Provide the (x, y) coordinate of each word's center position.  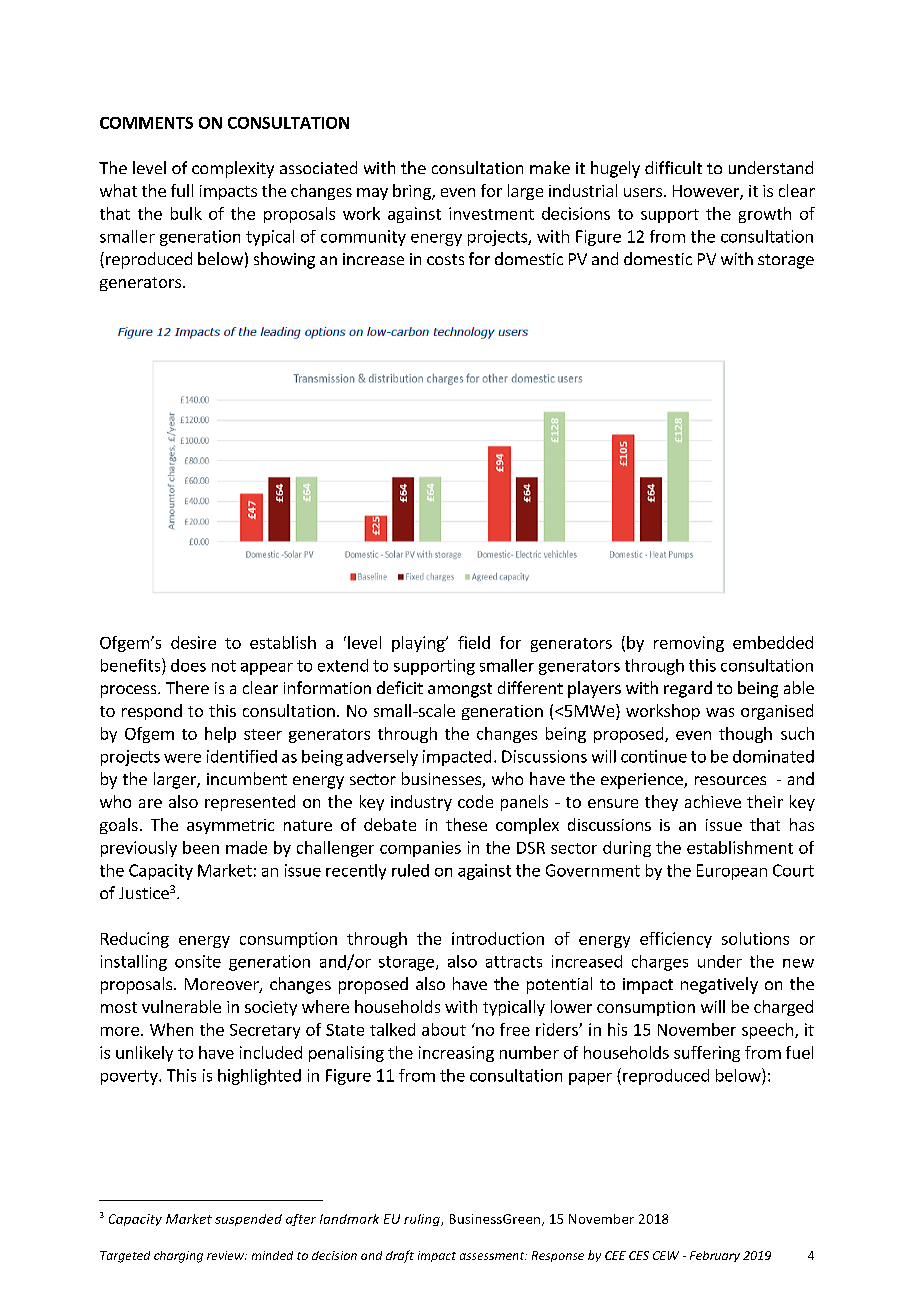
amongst (460, 690)
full (182, 190)
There (187, 687)
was (720, 712)
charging (178, 1257)
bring (413, 192)
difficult (673, 167)
